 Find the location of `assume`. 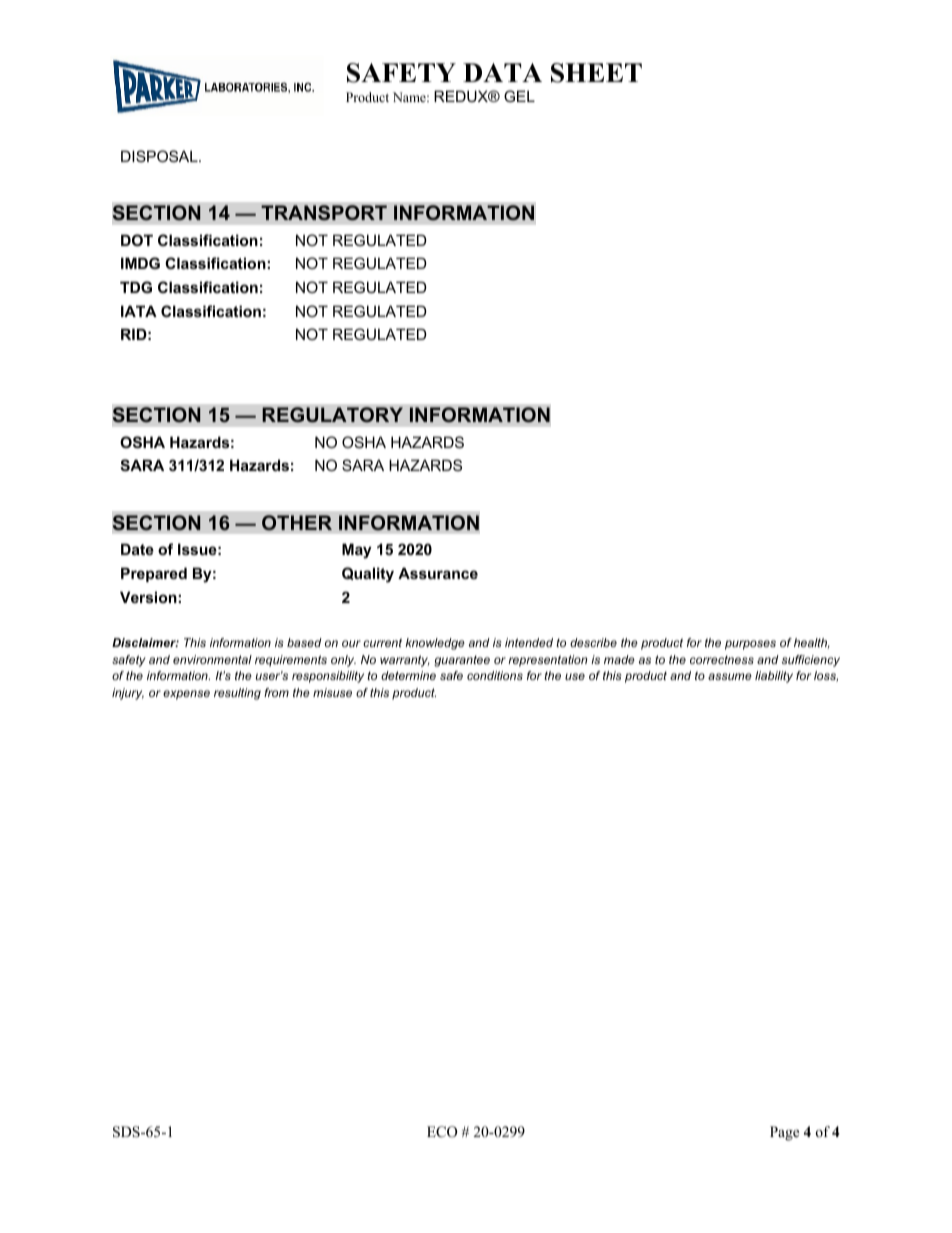

assume is located at coordinates (730, 676).
